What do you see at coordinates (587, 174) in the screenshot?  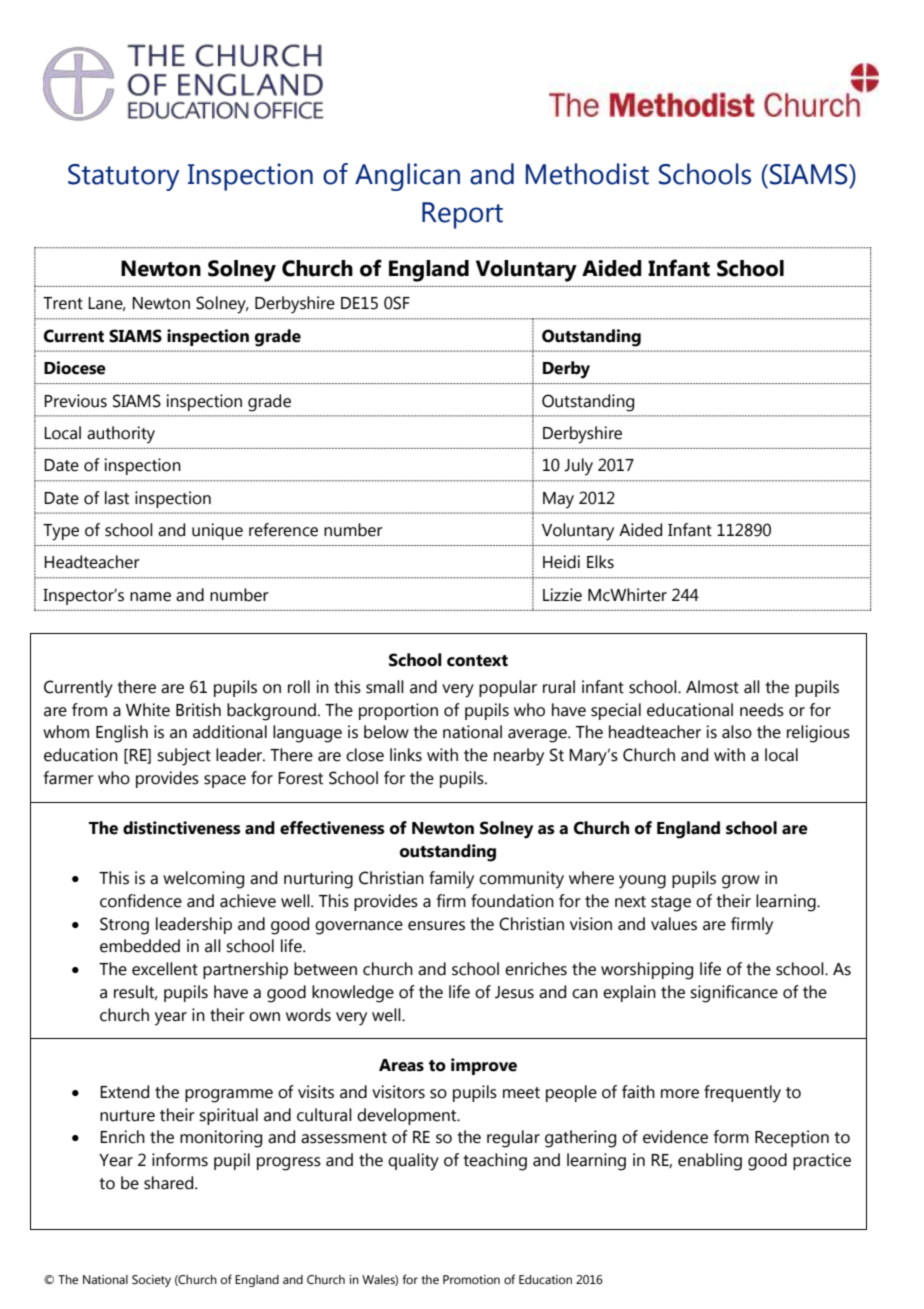 I see `Methodist` at bounding box center [587, 174].
